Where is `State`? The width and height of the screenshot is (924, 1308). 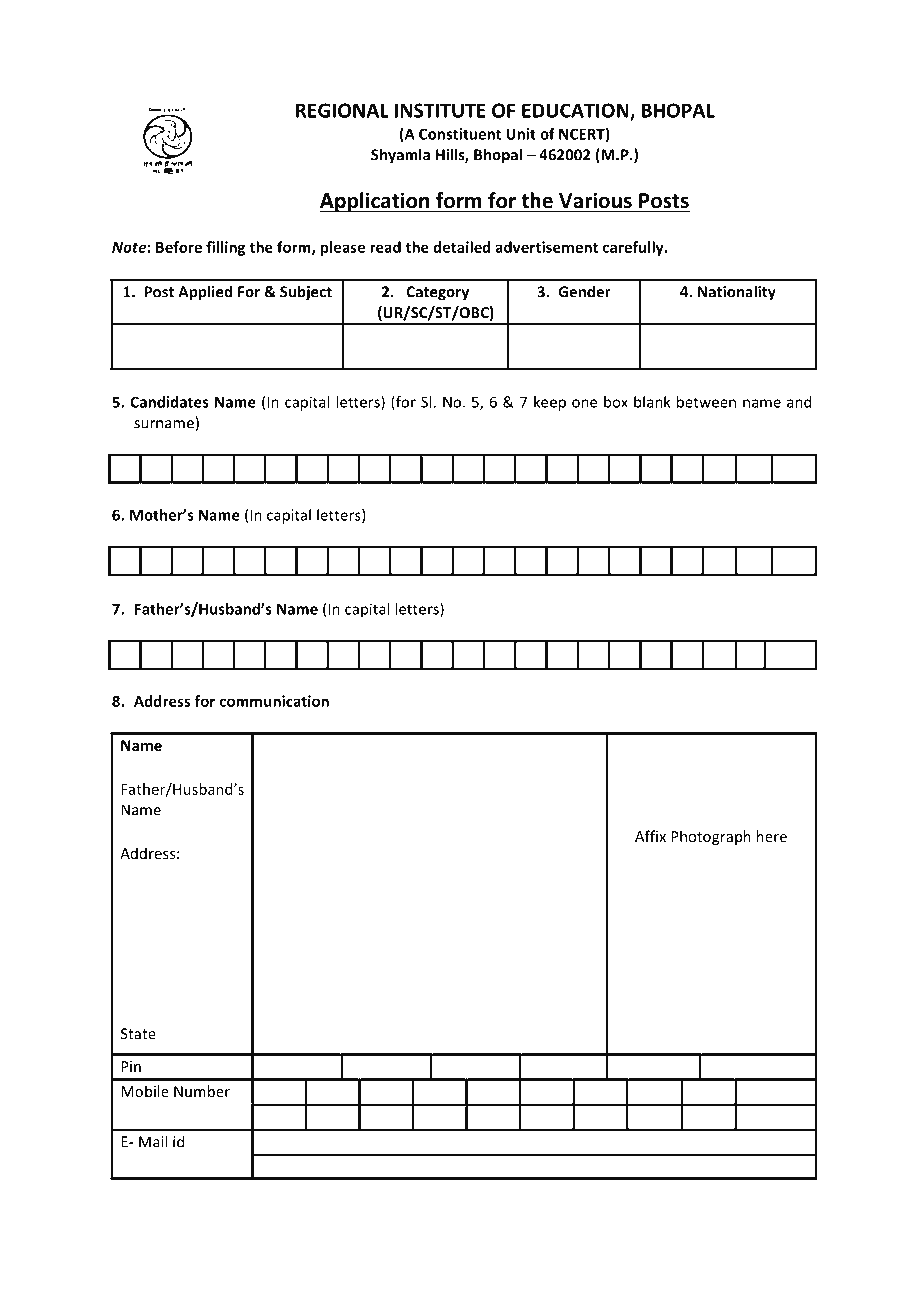
State is located at coordinates (138, 1034).
